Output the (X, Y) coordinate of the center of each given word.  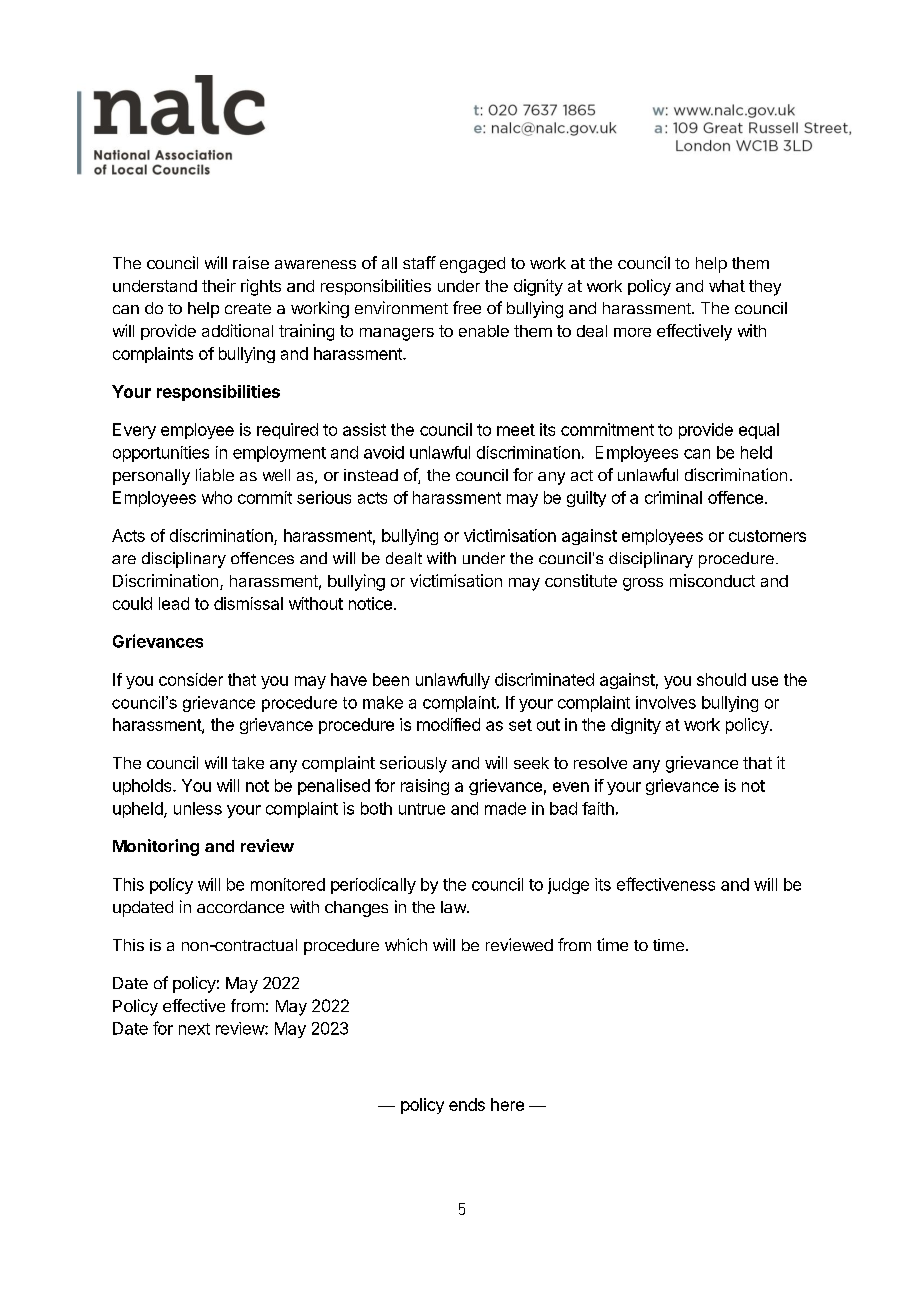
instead (371, 475)
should (721, 679)
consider (191, 679)
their (219, 285)
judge (568, 886)
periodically (373, 886)
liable (215, 474)
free (467, 307)
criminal (673, 497)
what (727, 286)
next (194, 1029)
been (391, 679)
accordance (240, 907)
